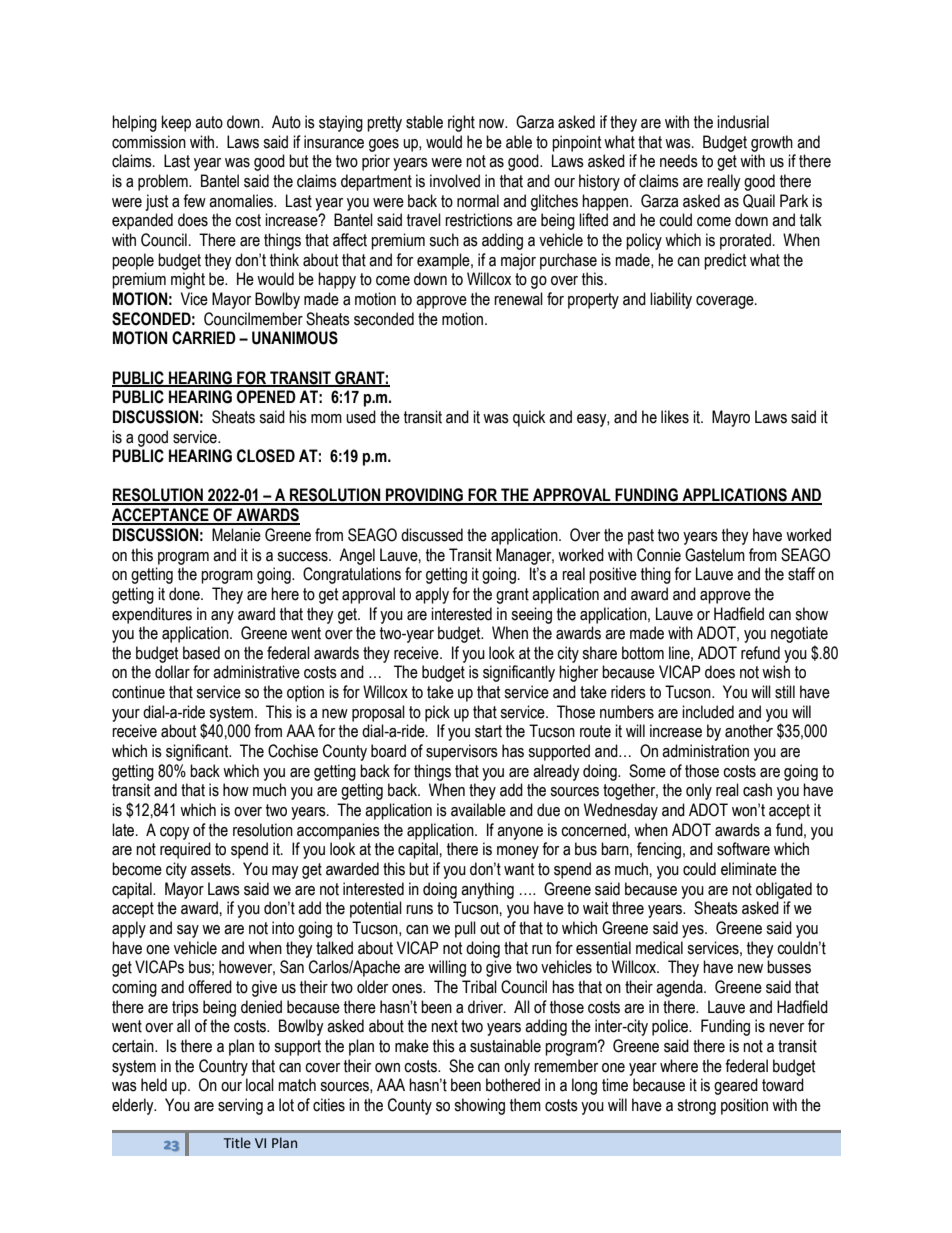  What do you see at coordinates (675, 417) in the image?
I see `likes` at bounding box center [675, 417].
